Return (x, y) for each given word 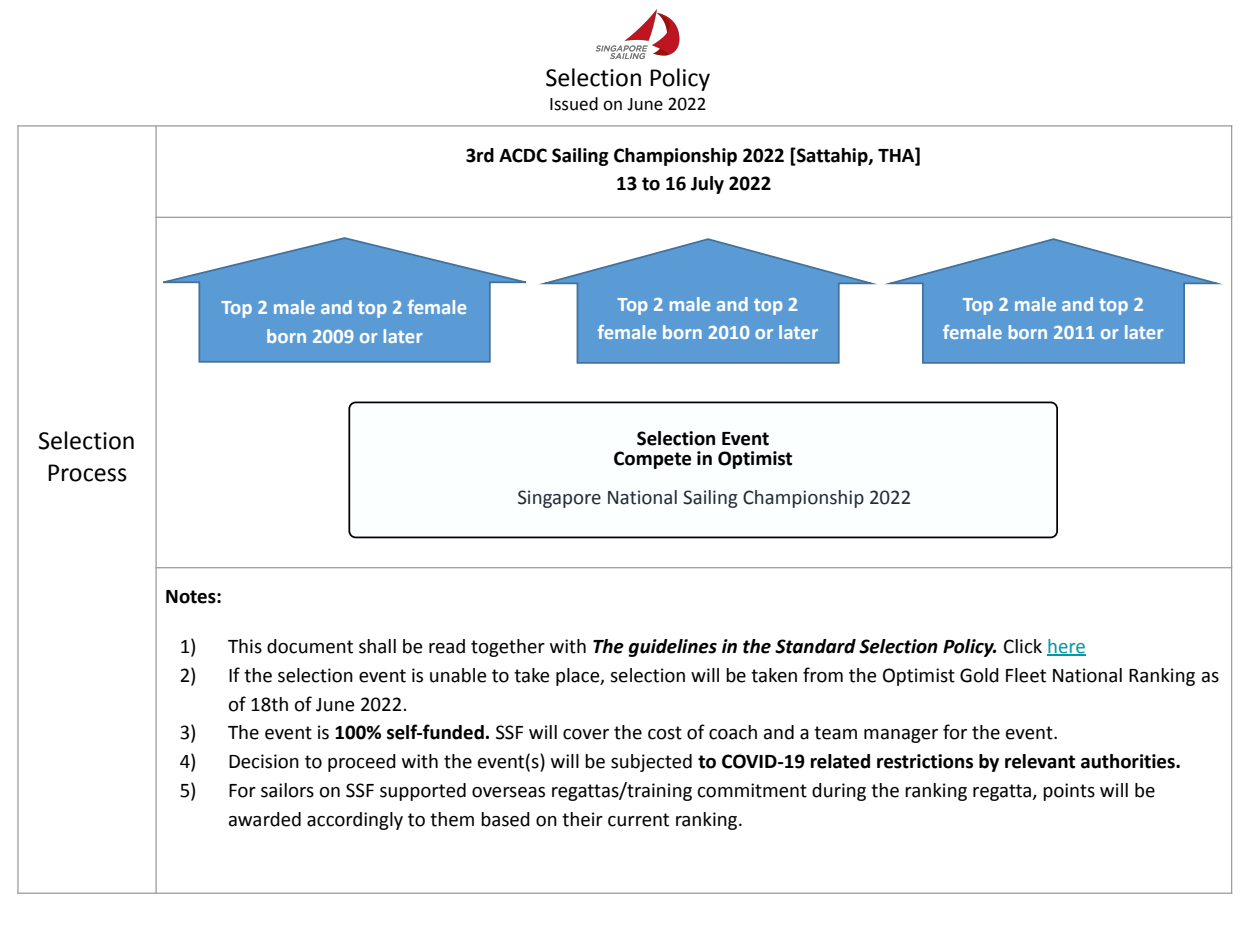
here (1066, 647)
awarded (265, 819)
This (245, 646)
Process (87, 473)
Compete (652, 460)
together (508, 648)
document (310, 646)
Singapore (559, 499)
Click (1023, 646)
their (582, 819)
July (707, 185)
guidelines (673, 648)
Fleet (1026, 675)
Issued (574, 104)
